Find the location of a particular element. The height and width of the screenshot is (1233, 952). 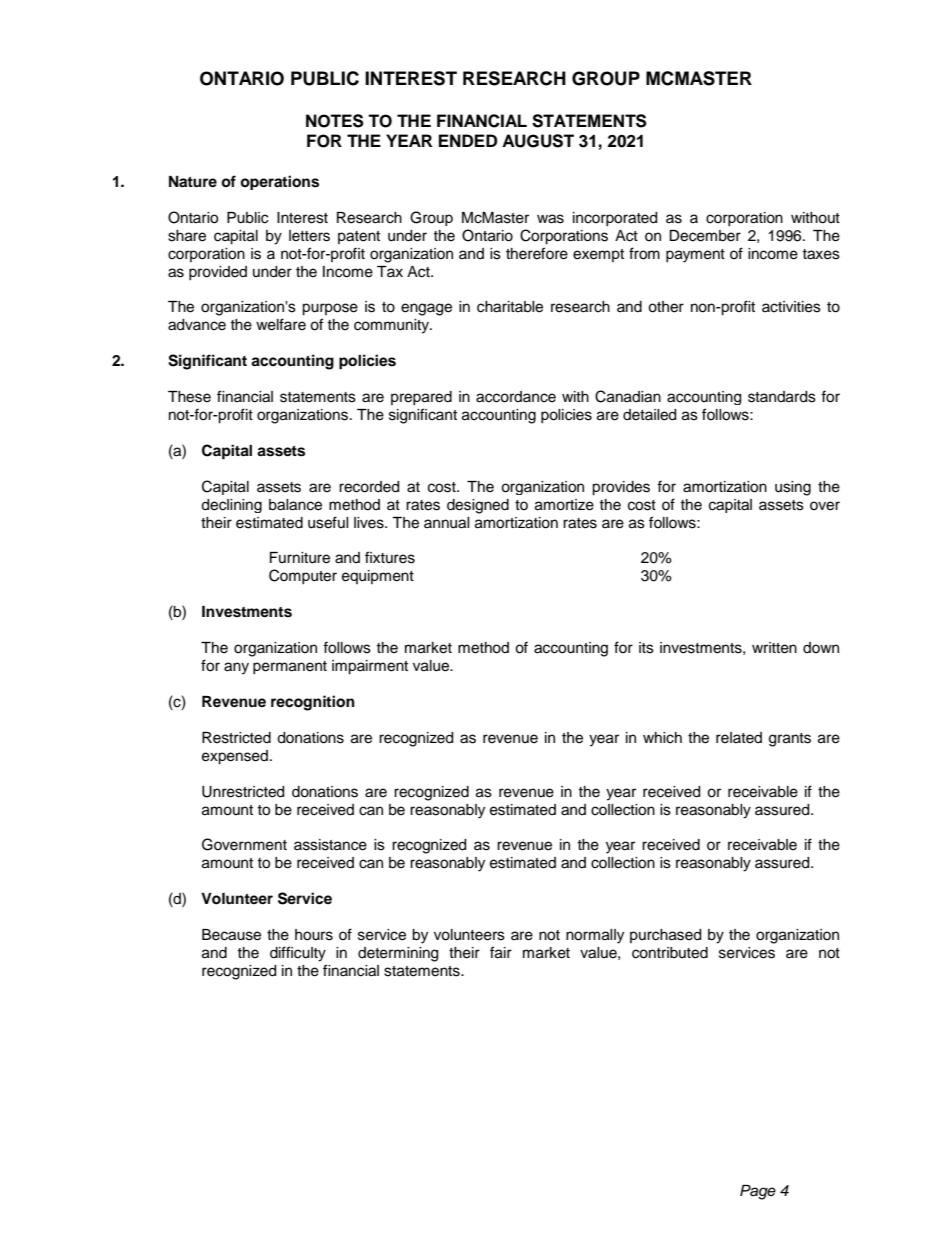

fair is located at coordinates (501, 952).
